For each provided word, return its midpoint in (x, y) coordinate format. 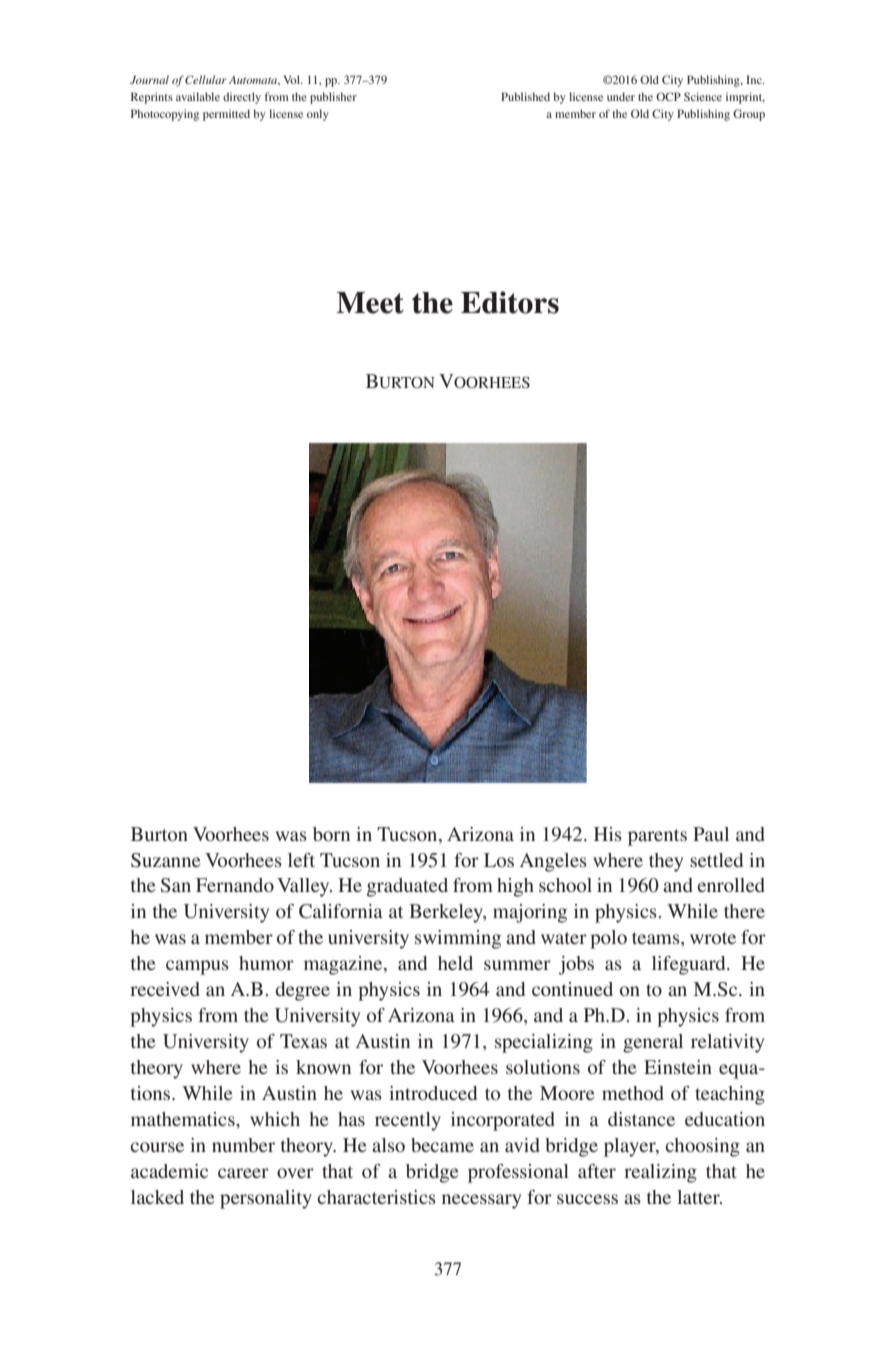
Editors (510, 302)
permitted (226, 115)
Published (525, 96)
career (243, 1173)
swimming (458, 939)
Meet (370, 303)
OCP (668, 96)
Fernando (235, 885)
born (331, 834)
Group (749, 115)
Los (499, 860)
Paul (711, 834)
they (666, 862)
